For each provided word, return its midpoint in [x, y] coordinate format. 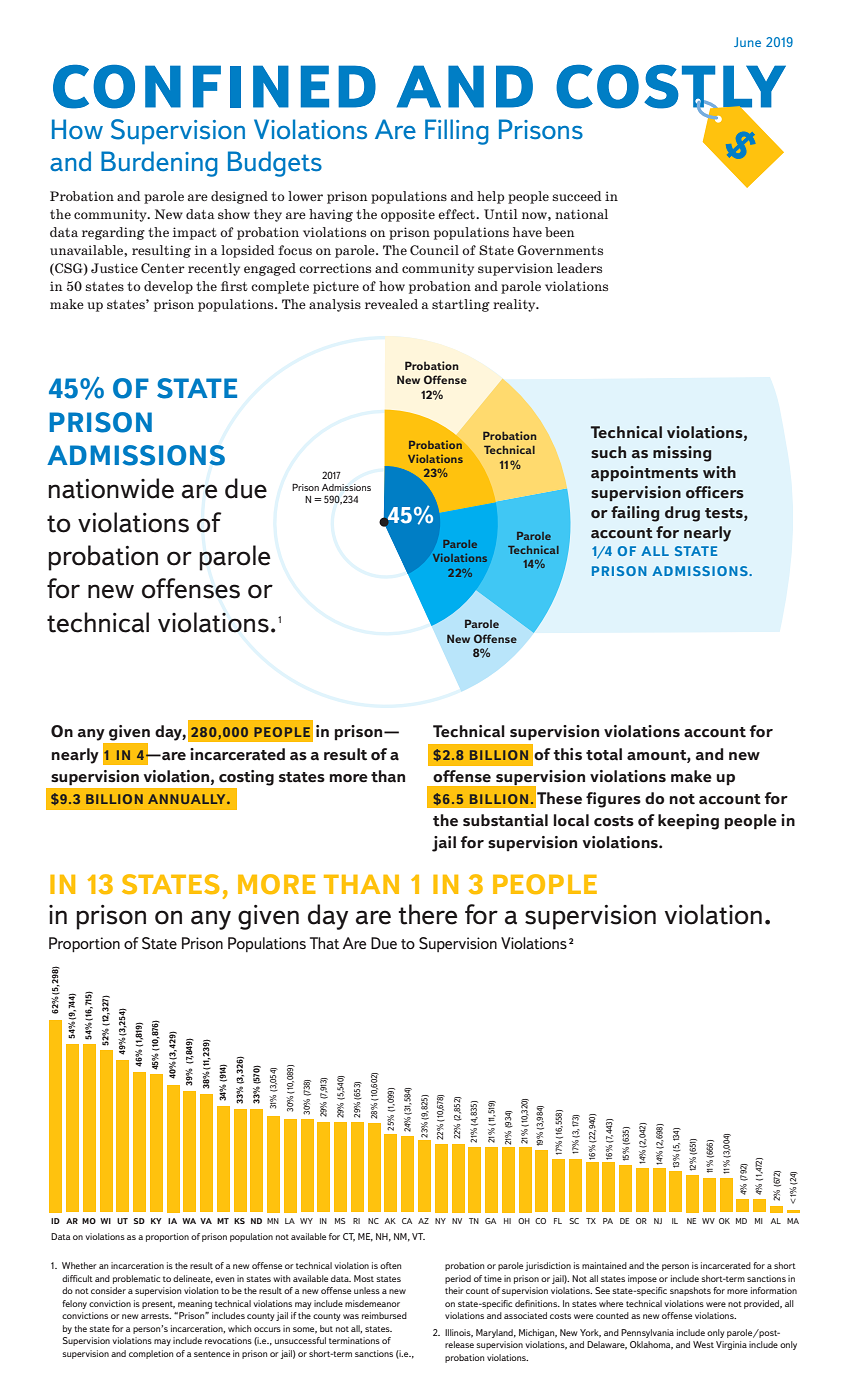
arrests [156, 1316]
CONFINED [214, 87]
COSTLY [671, 88]
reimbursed [384, 1315]
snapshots [690, 1291]
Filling [457, 132]
